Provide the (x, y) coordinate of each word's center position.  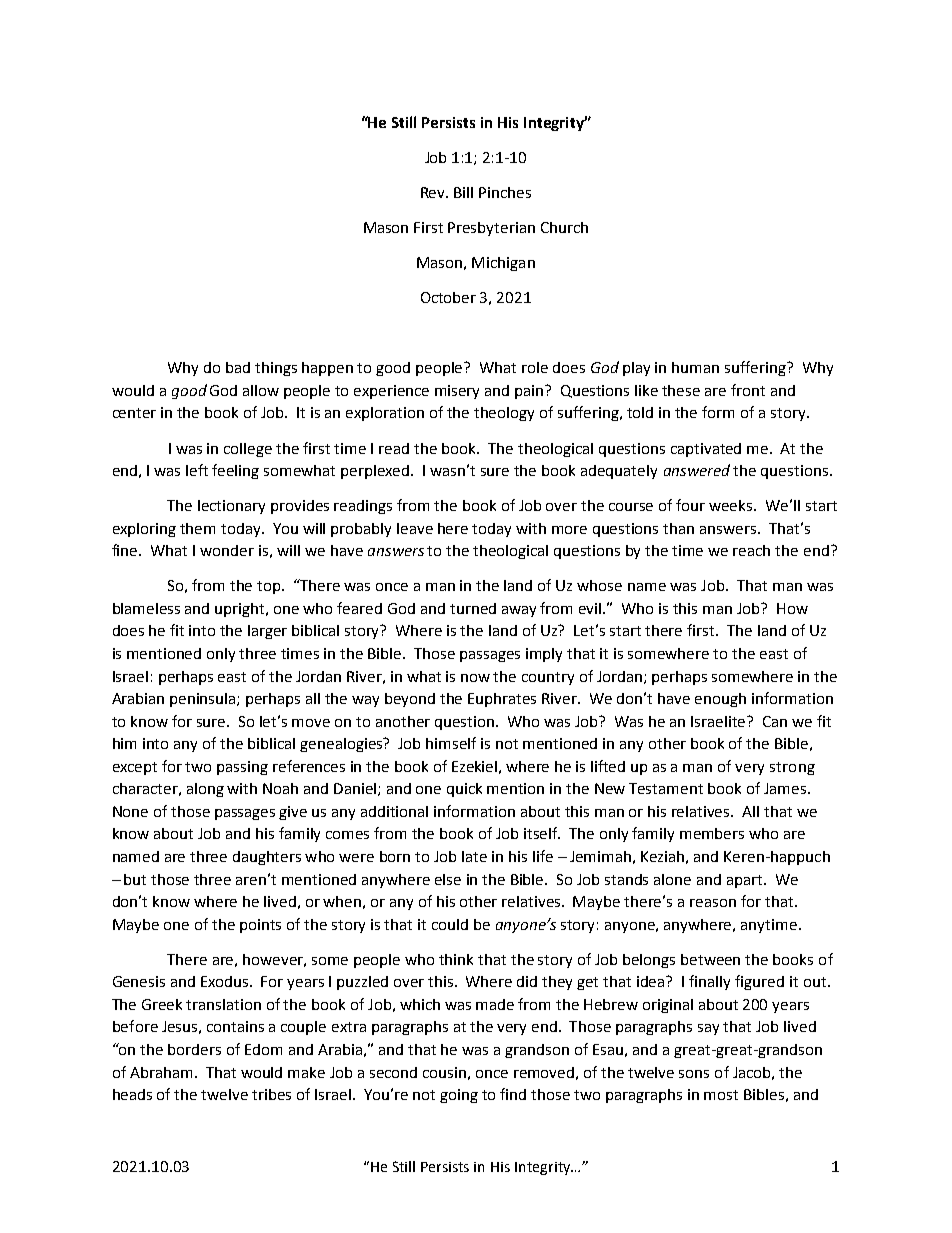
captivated (706, 450)
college (248, 450)
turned (473, 608)
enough (720, 700)
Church (564, 227)
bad (238, 367)
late (474, 856)
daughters (267, 858)
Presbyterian (491, 229)
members (712, 833)
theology (504, 414)
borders (194, 1049)
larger (267, 632)
